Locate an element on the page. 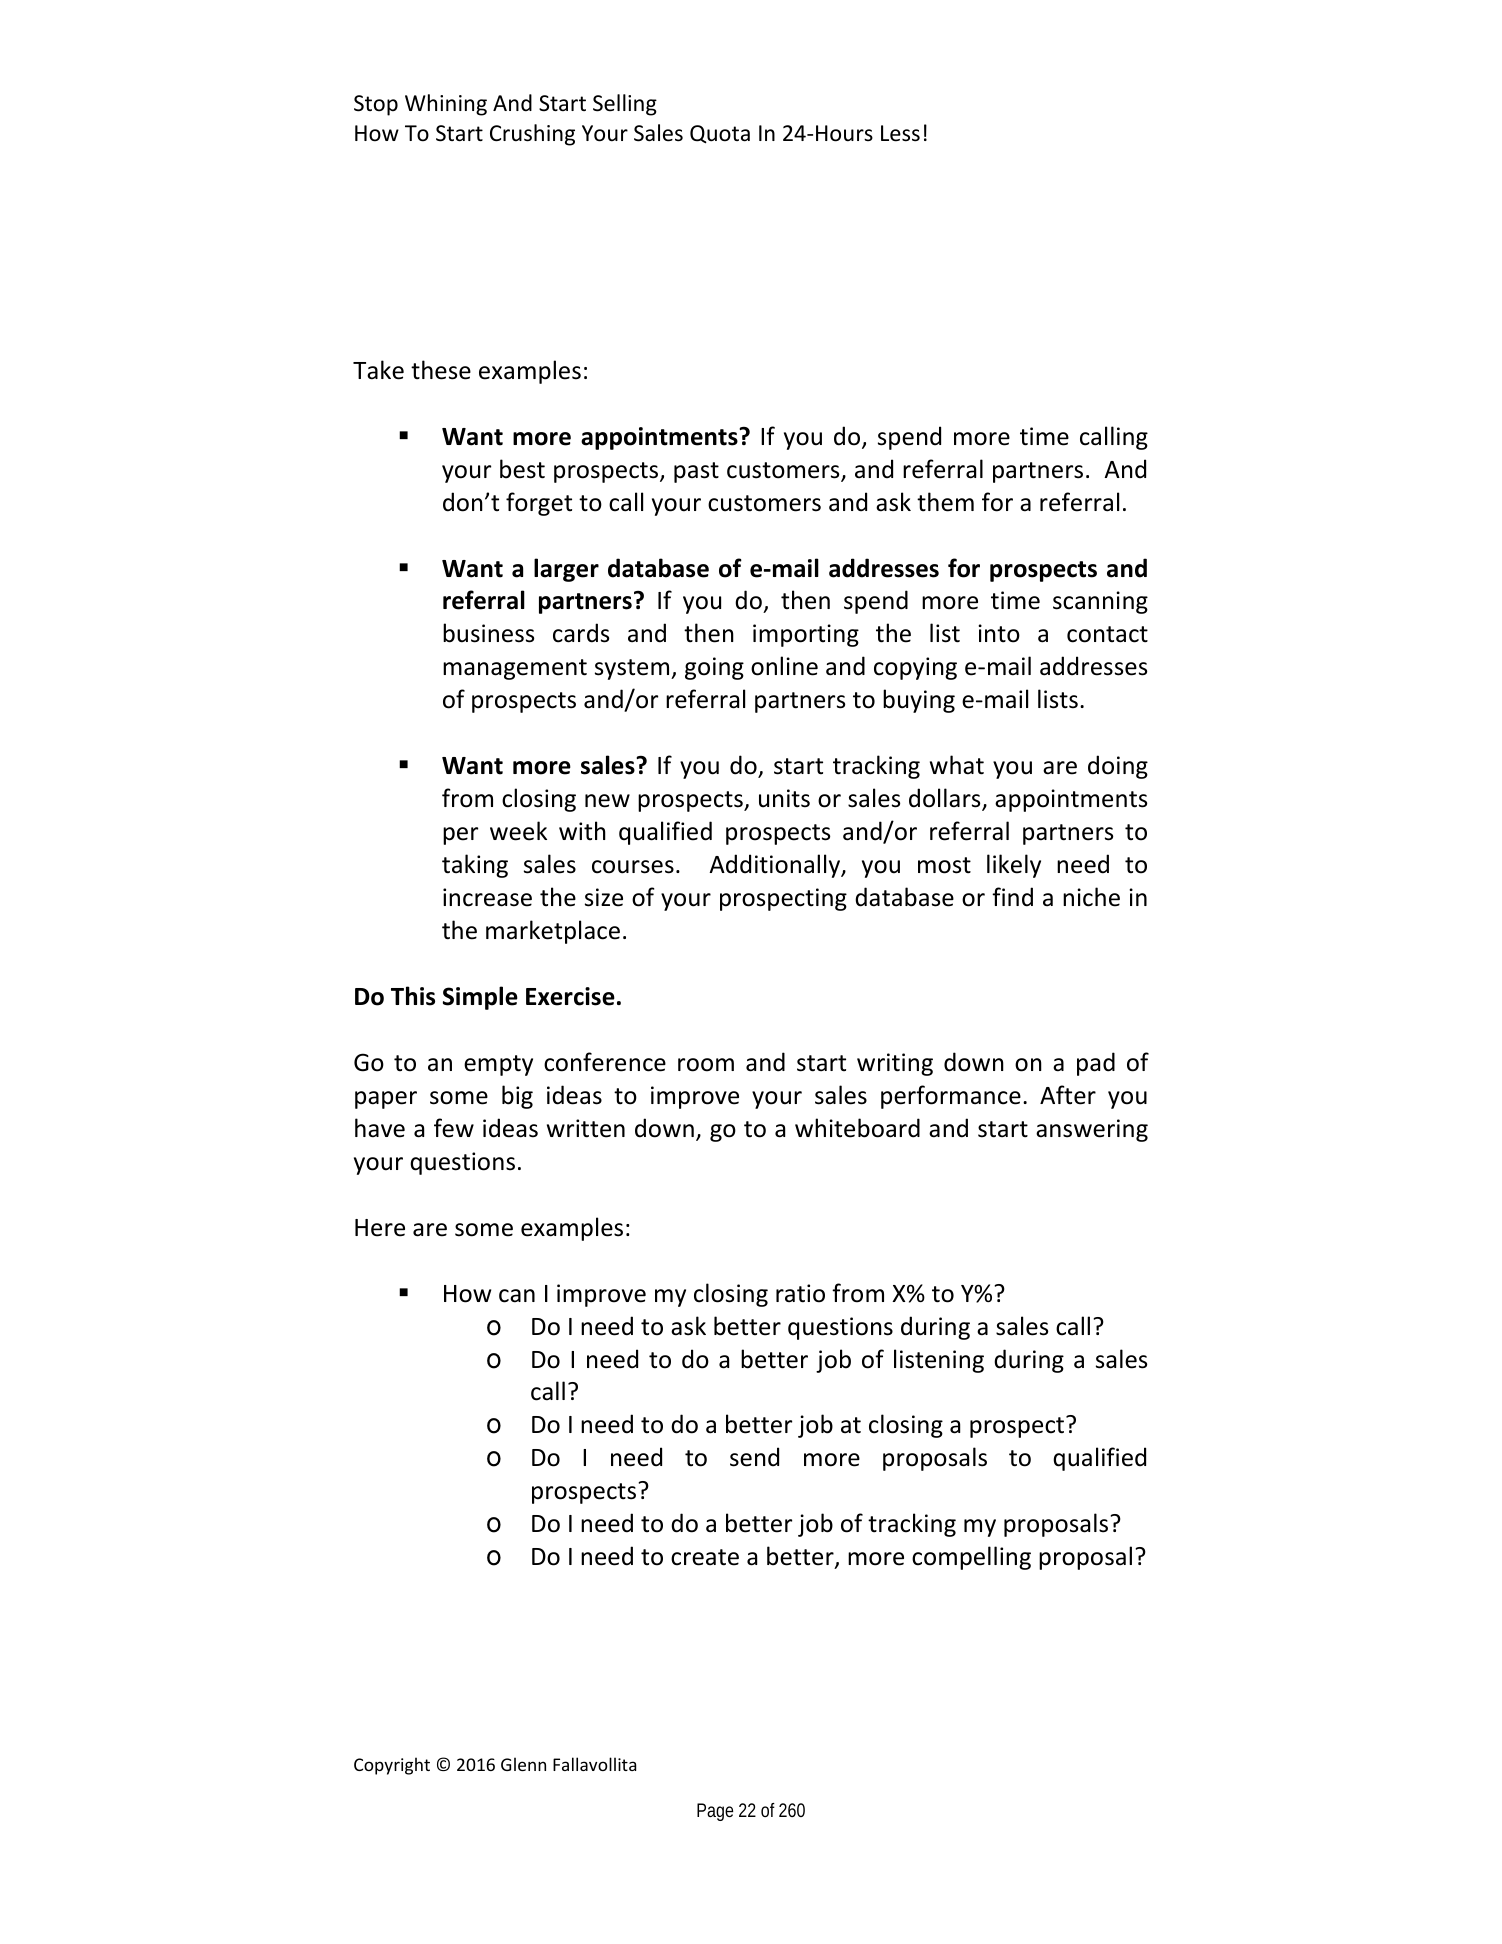 The image size is (1502, 1944). Less is located at coordinates (900, 133).
